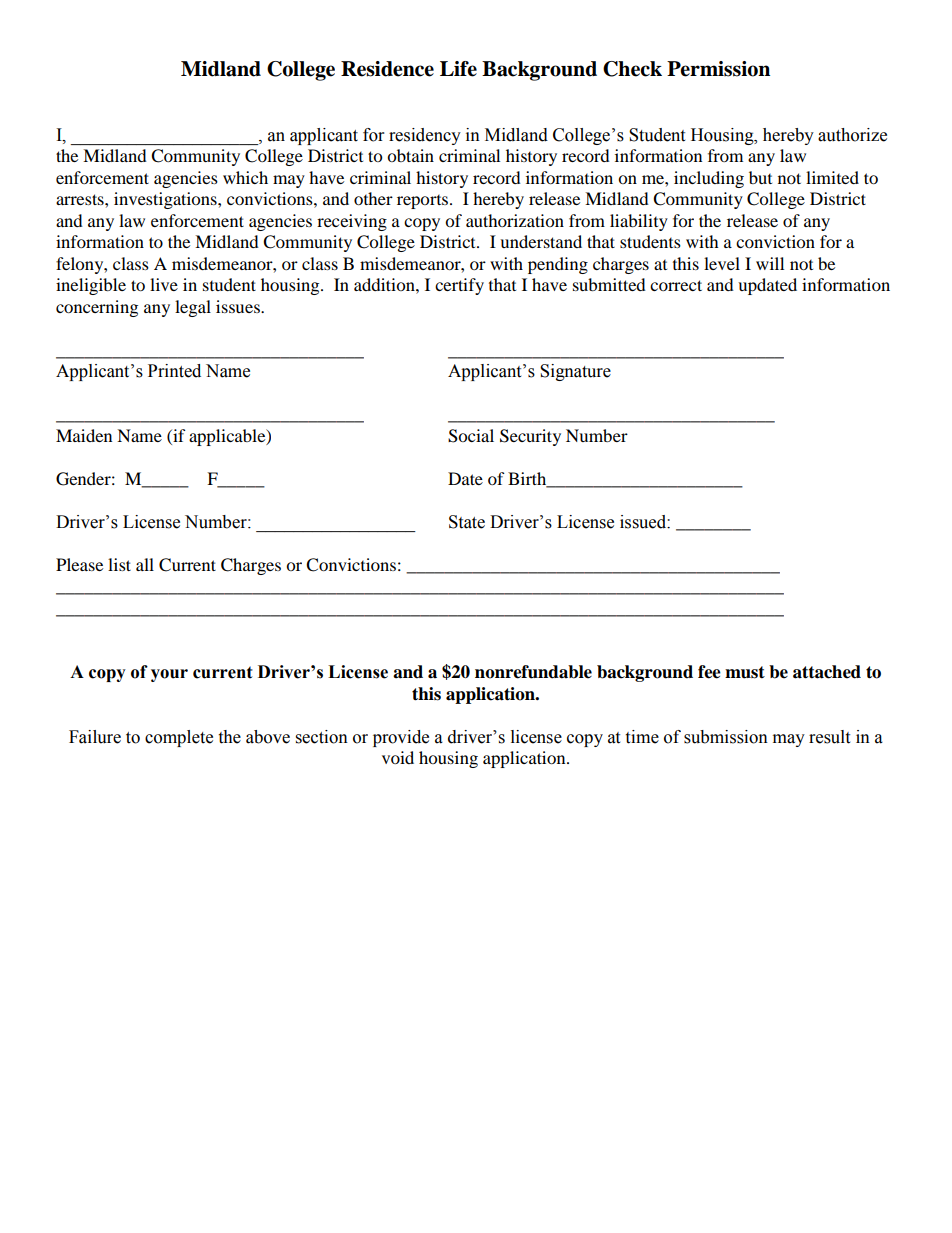 The image size is (952, 1233). Describe the element at coordinates (145, 564) in the document. I see `all` at that location.
